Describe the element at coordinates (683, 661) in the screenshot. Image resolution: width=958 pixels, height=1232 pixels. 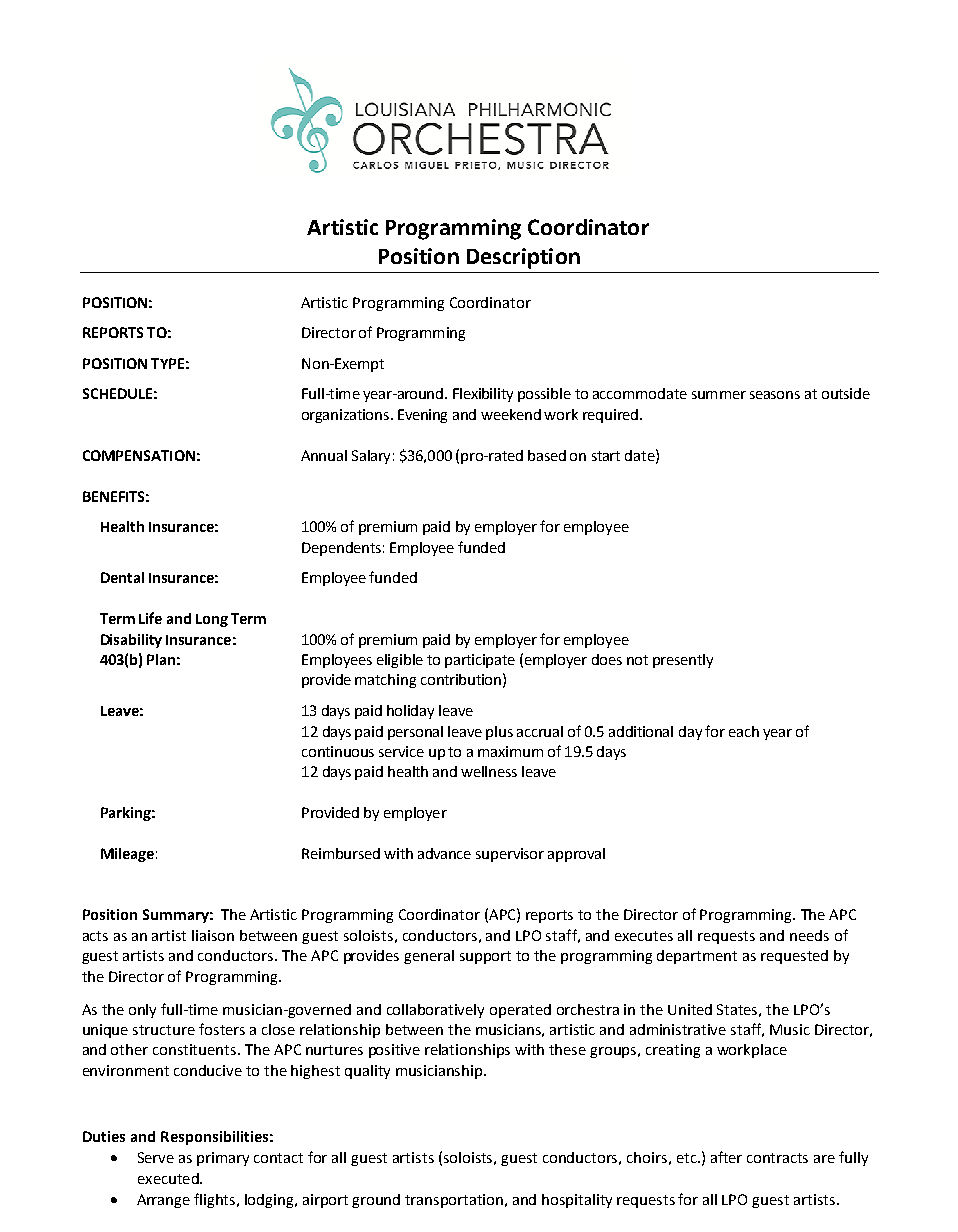
I see `presently` at that location.
